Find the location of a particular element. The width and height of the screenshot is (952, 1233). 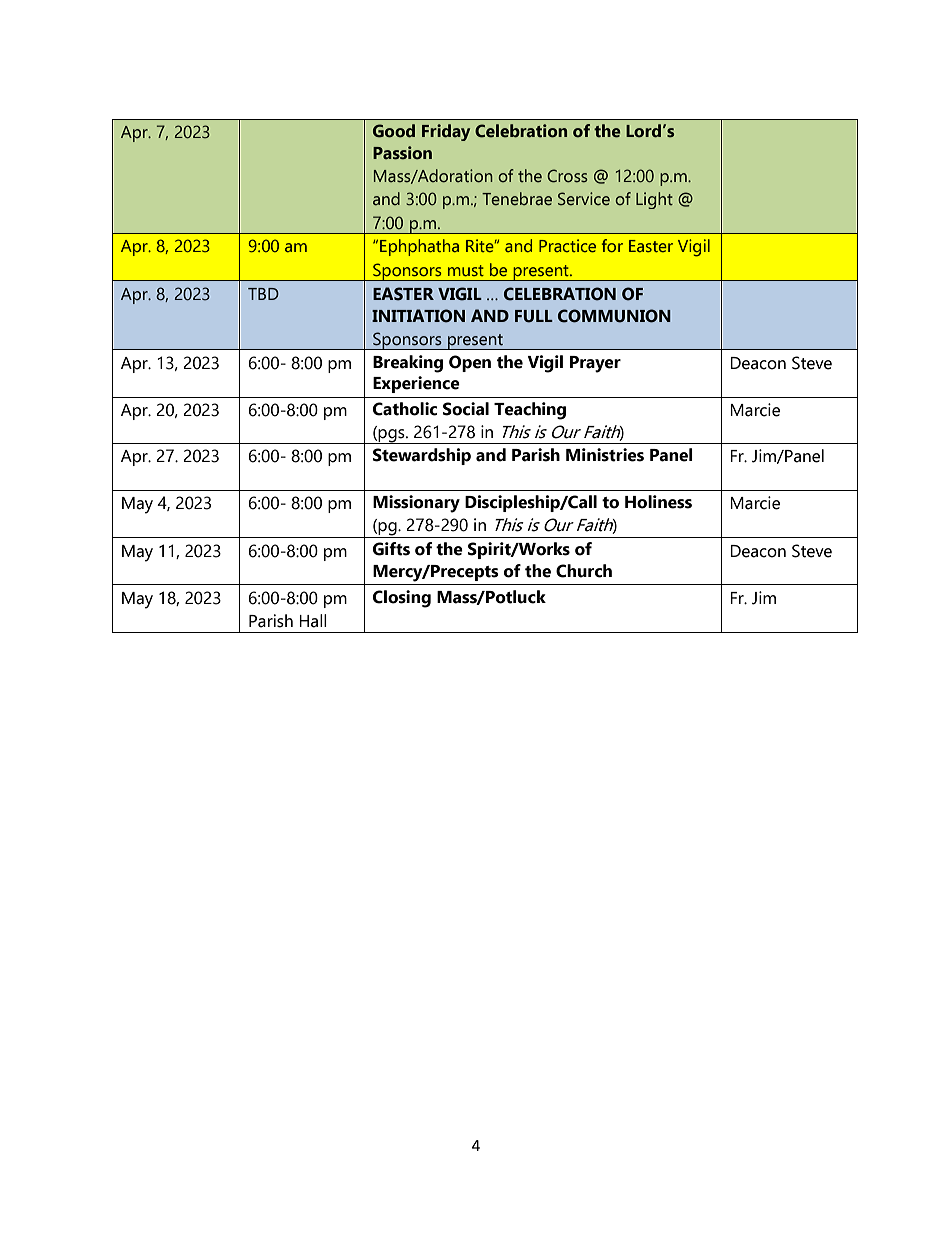

must is located at coordinates (466, 270).
